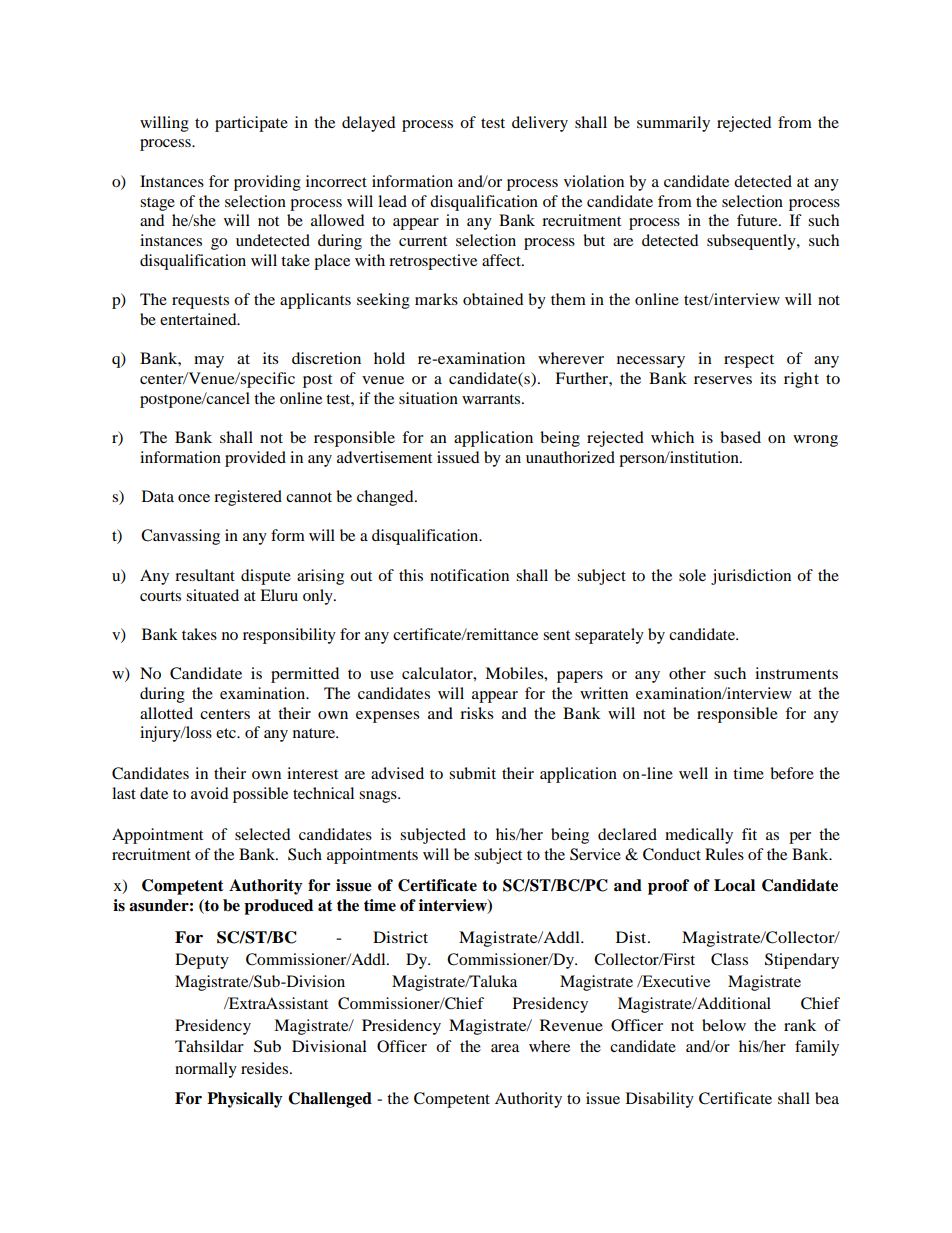 This page has height=1233, width=952. I want to click on notification, so click(469, 575).
